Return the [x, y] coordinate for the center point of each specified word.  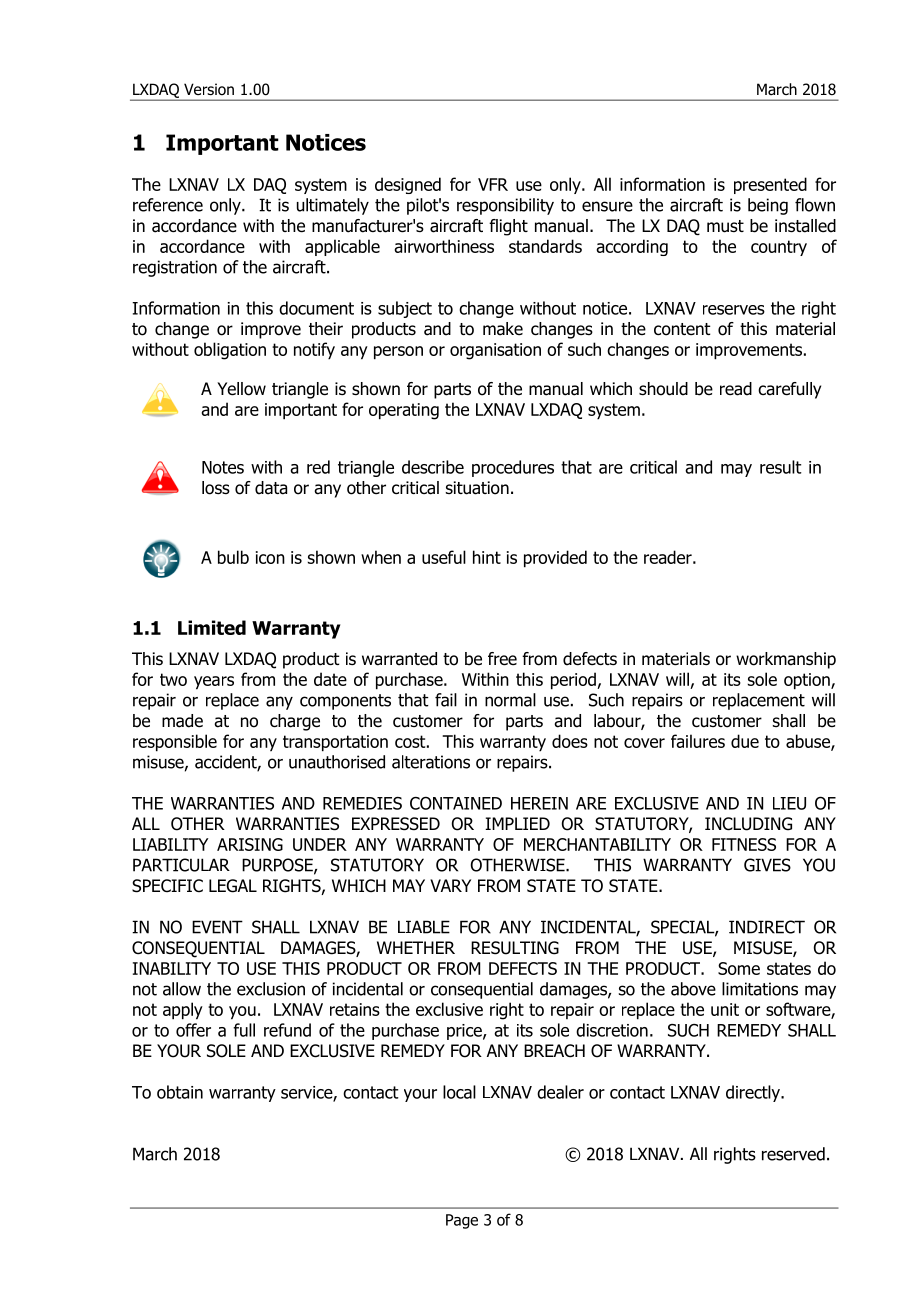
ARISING [250, 844]
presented [770, 185]
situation [477, 488]
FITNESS [744, 844]
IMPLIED [517, 823]
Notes [223, 467]
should [663, 389]
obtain [180, 1092]
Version [209, 89]
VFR [493, 184]
